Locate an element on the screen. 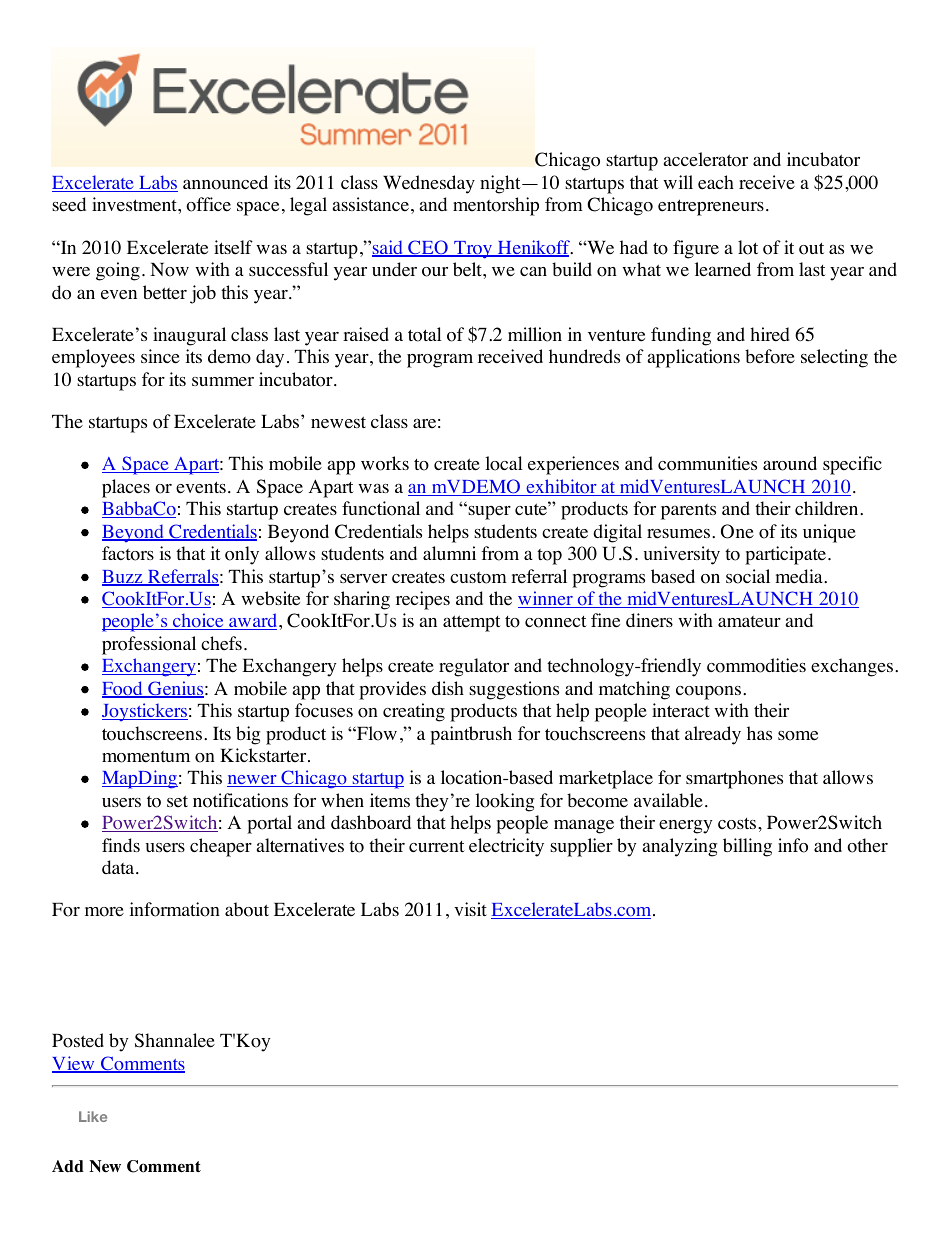  Like is located at coordinates (93, 1116).
